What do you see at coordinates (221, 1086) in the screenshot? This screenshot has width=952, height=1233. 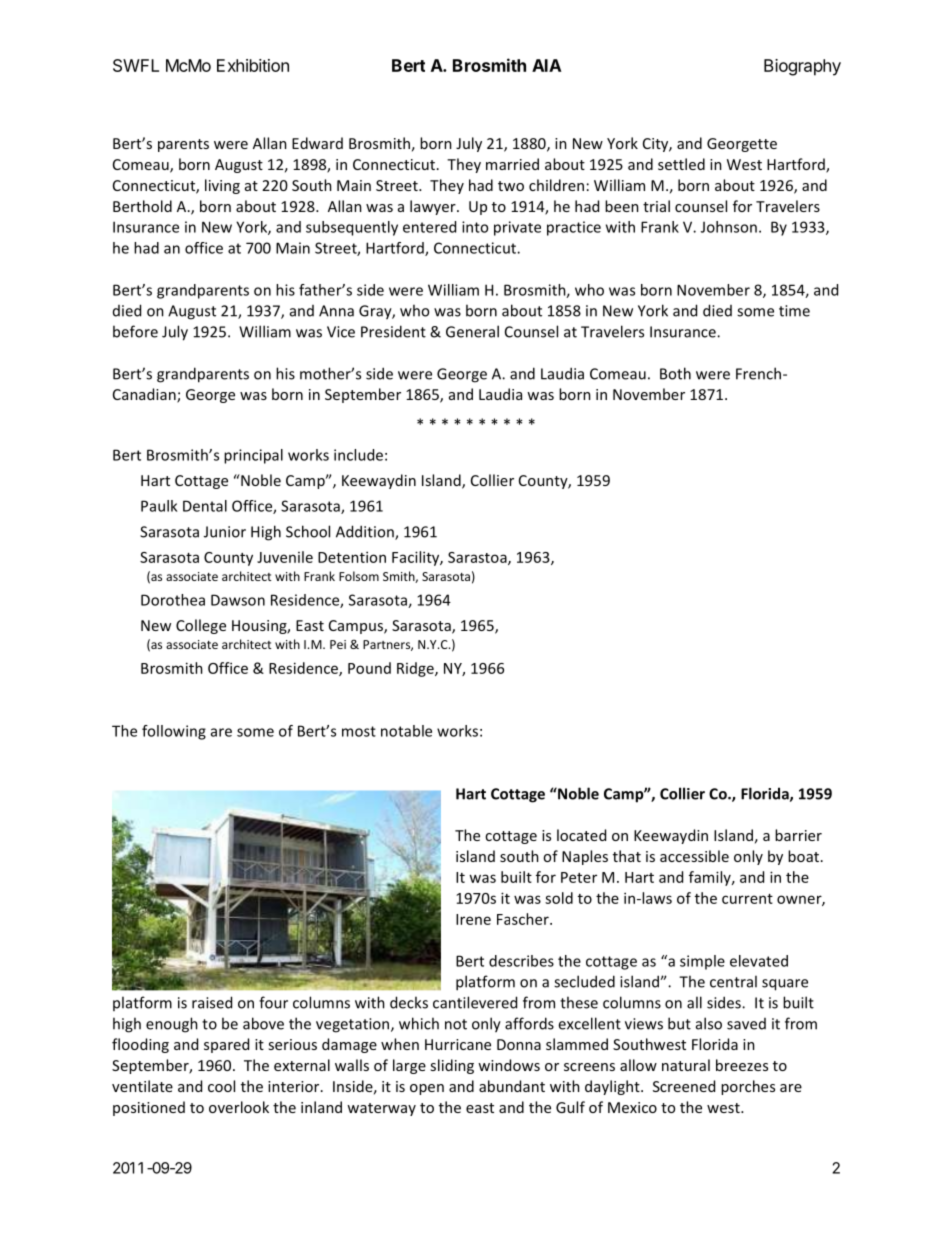 I see `cool` at bounding box center [221, 1086].
